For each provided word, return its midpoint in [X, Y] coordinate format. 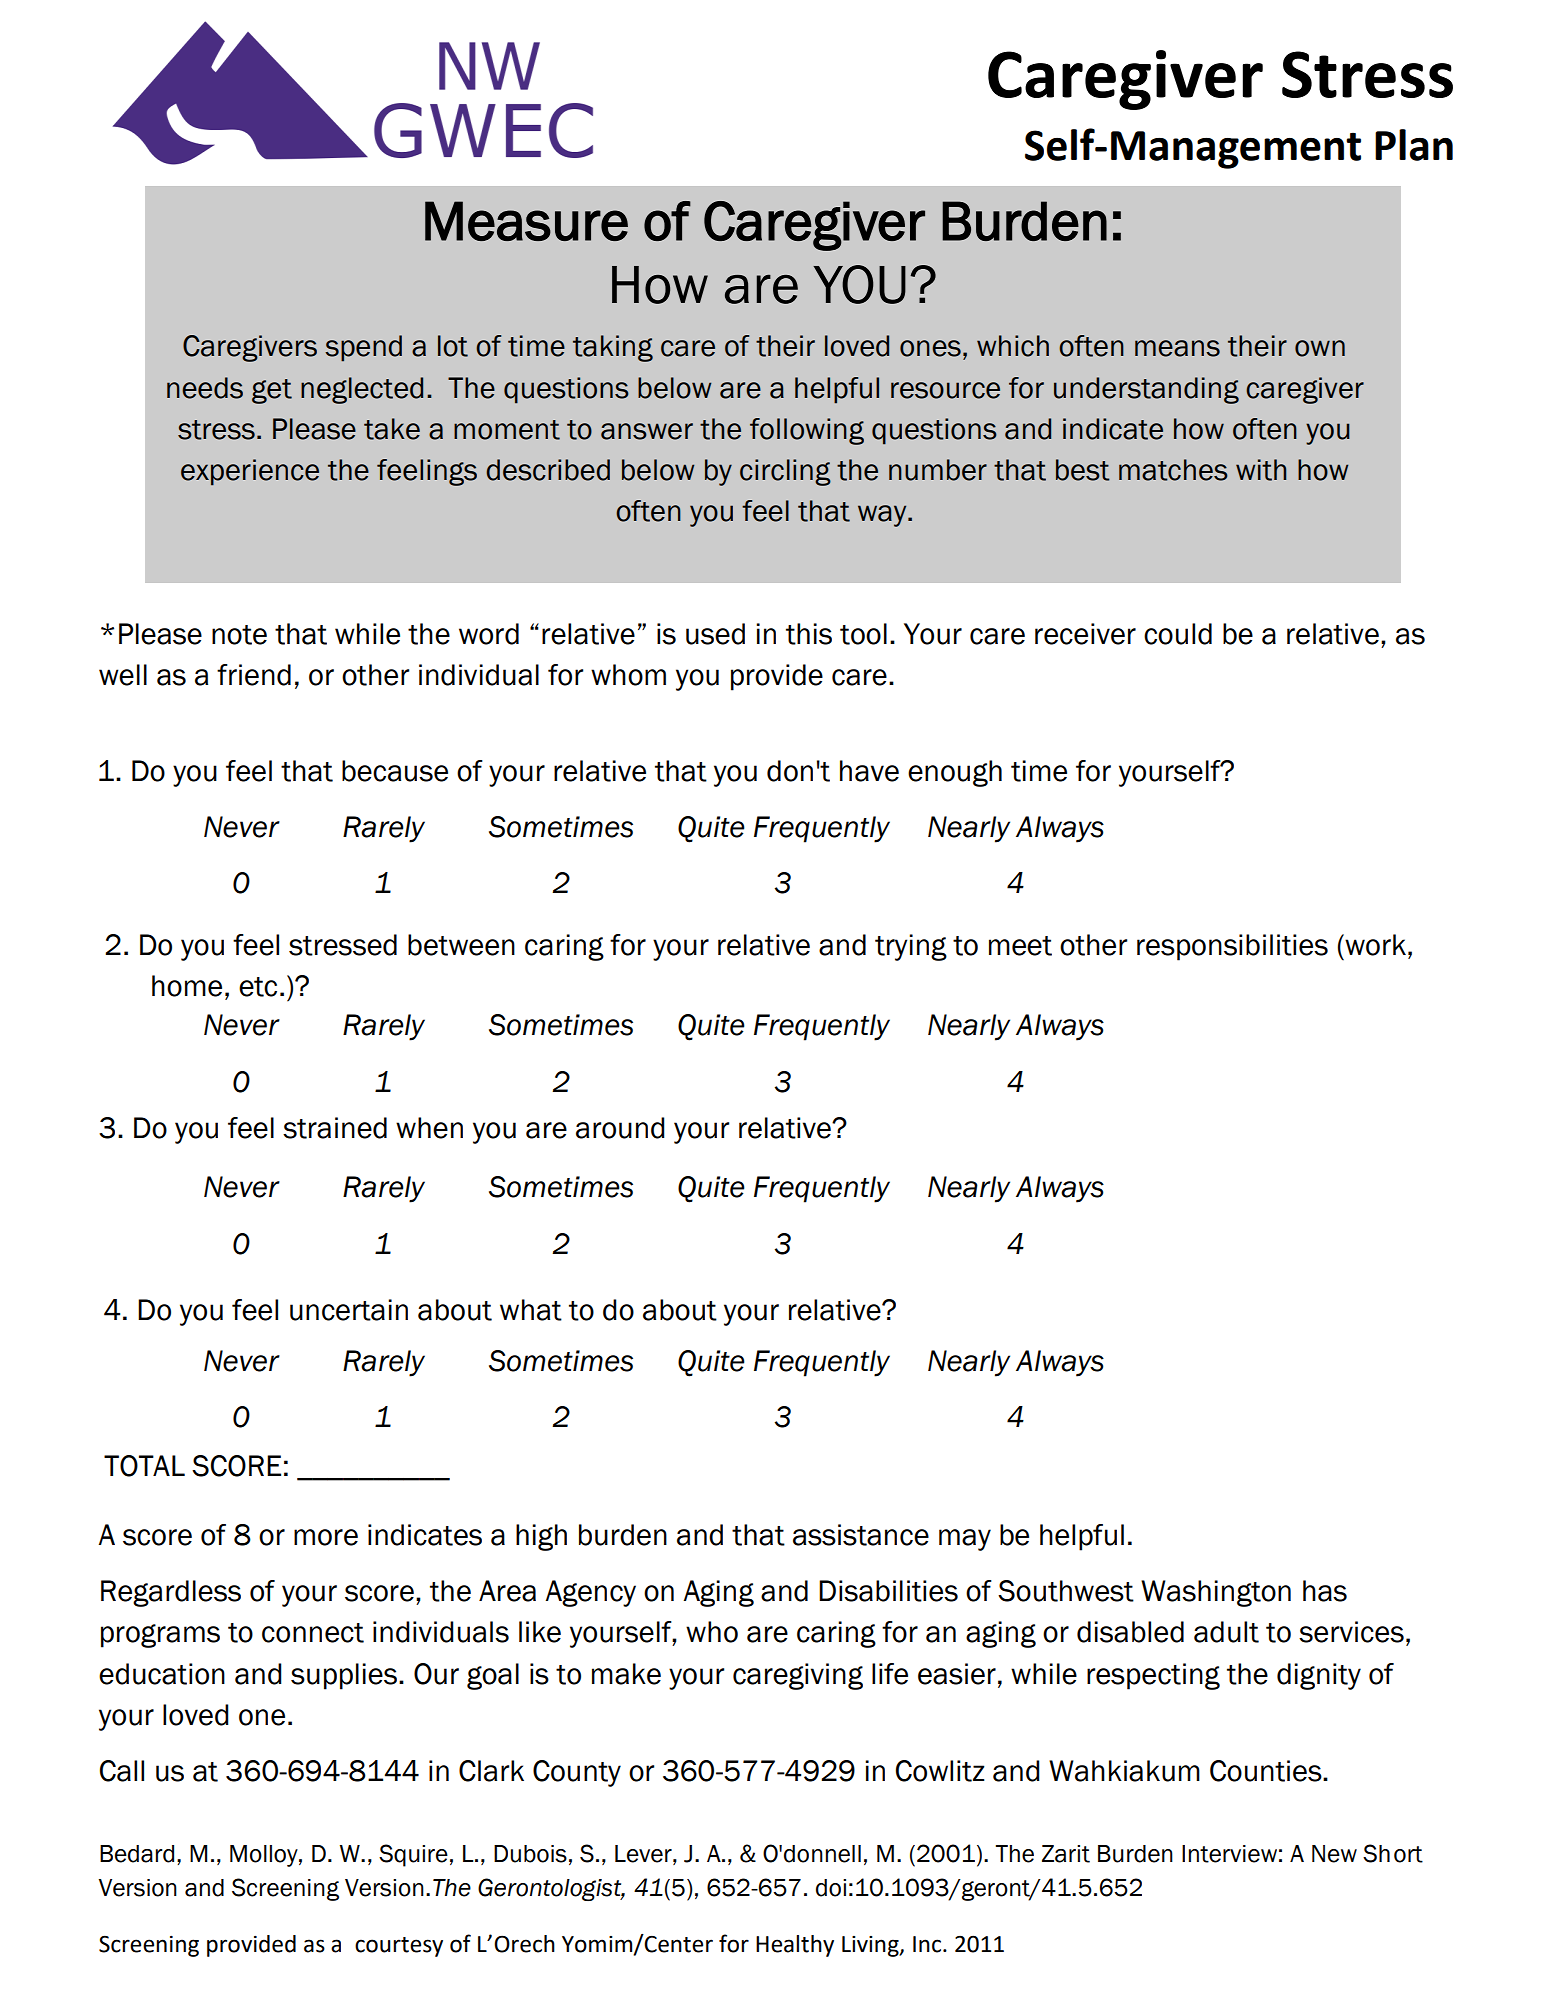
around [620, 1128]
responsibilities [1232, 947]
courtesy [399, 1947]
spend [363, 348]
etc [258, 987]
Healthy [795, 1946]
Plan [1414, 145]
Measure [526, 221]
